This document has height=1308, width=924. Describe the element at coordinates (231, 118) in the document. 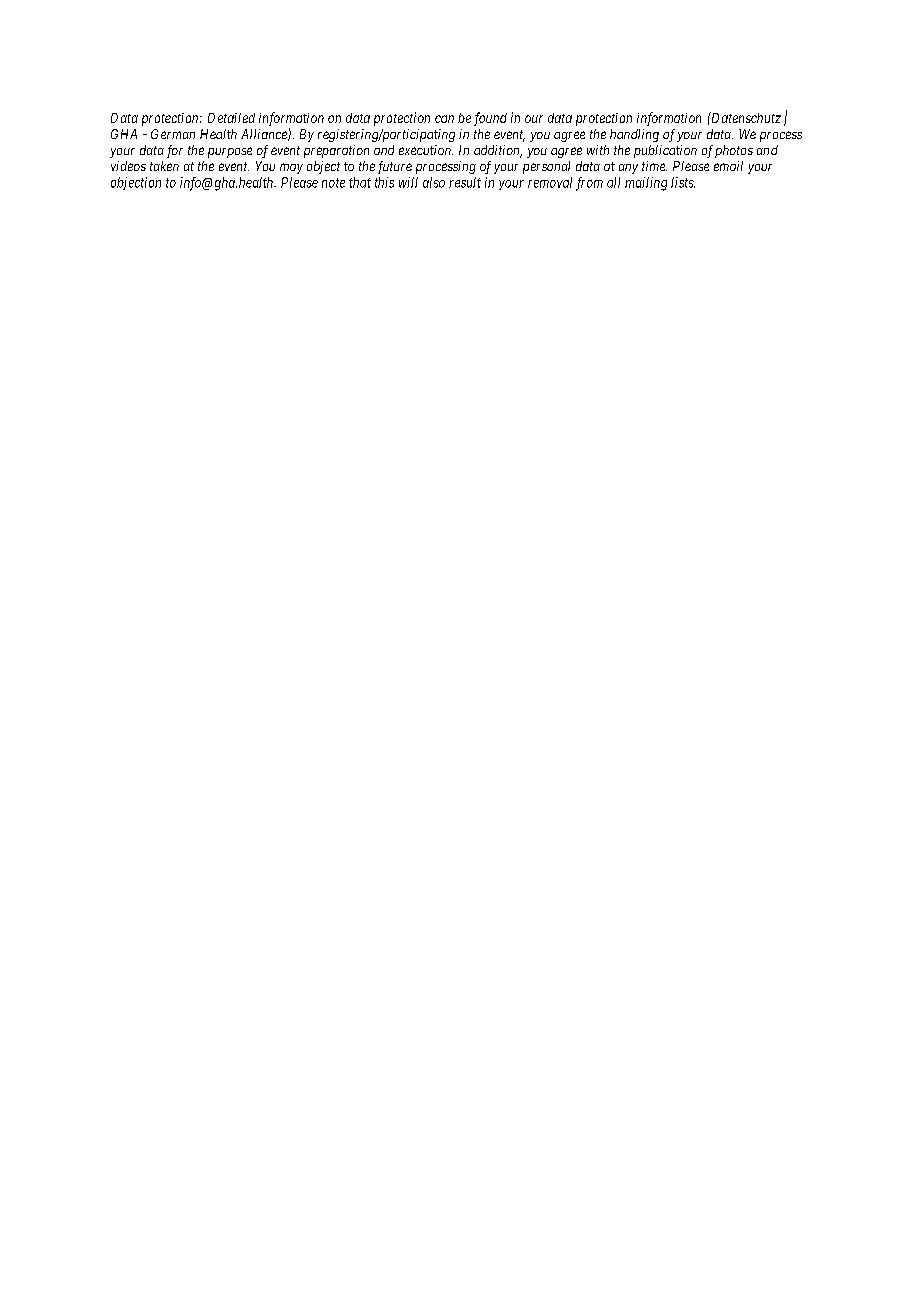

I see `Detailed` at that location.
